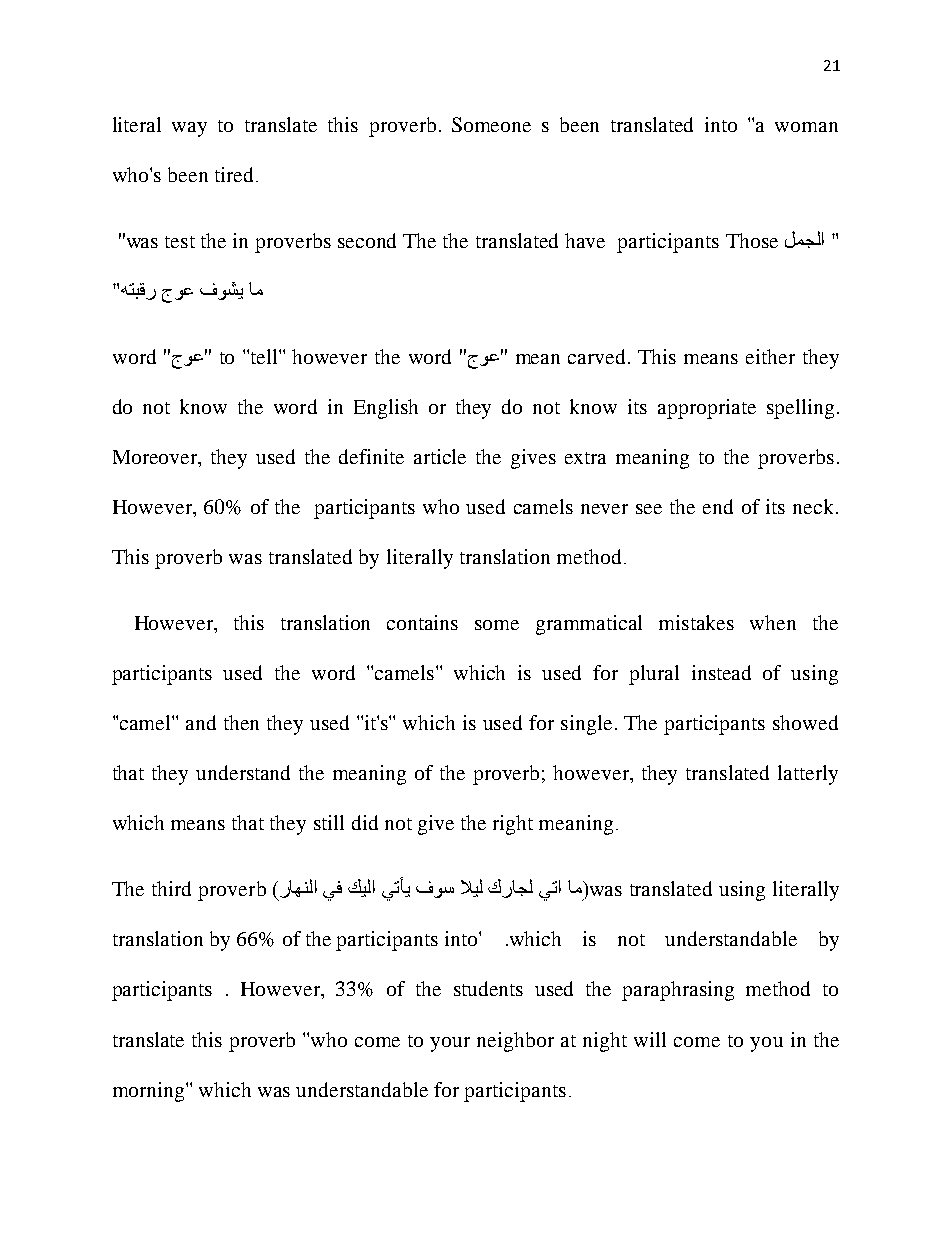  What do you see at coordinates (371, 456) in the screenshot?
I see `definite` at bounding box center [371, 456].
